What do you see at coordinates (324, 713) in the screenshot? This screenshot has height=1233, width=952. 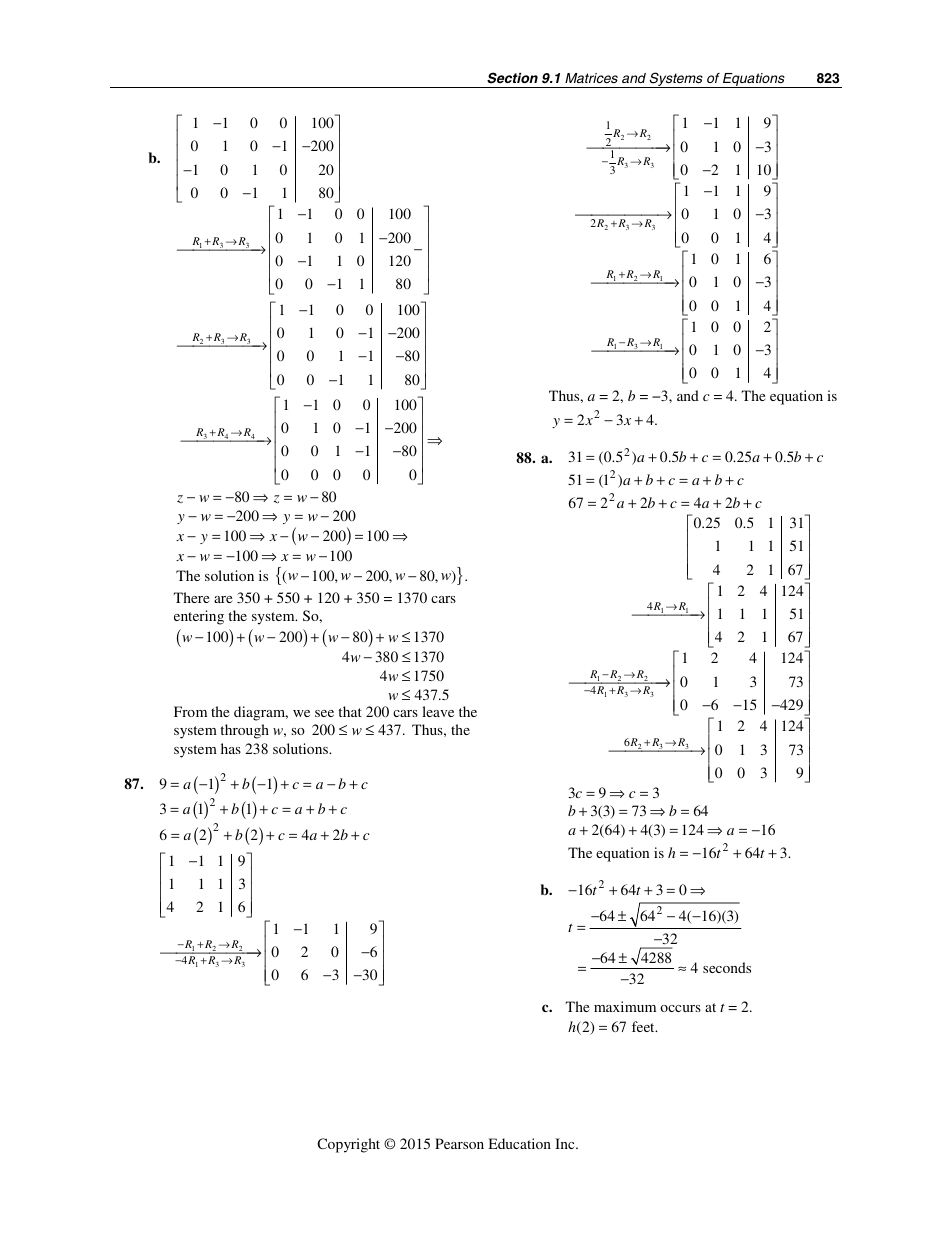 I see `see` at bounding box center [324, 713].
